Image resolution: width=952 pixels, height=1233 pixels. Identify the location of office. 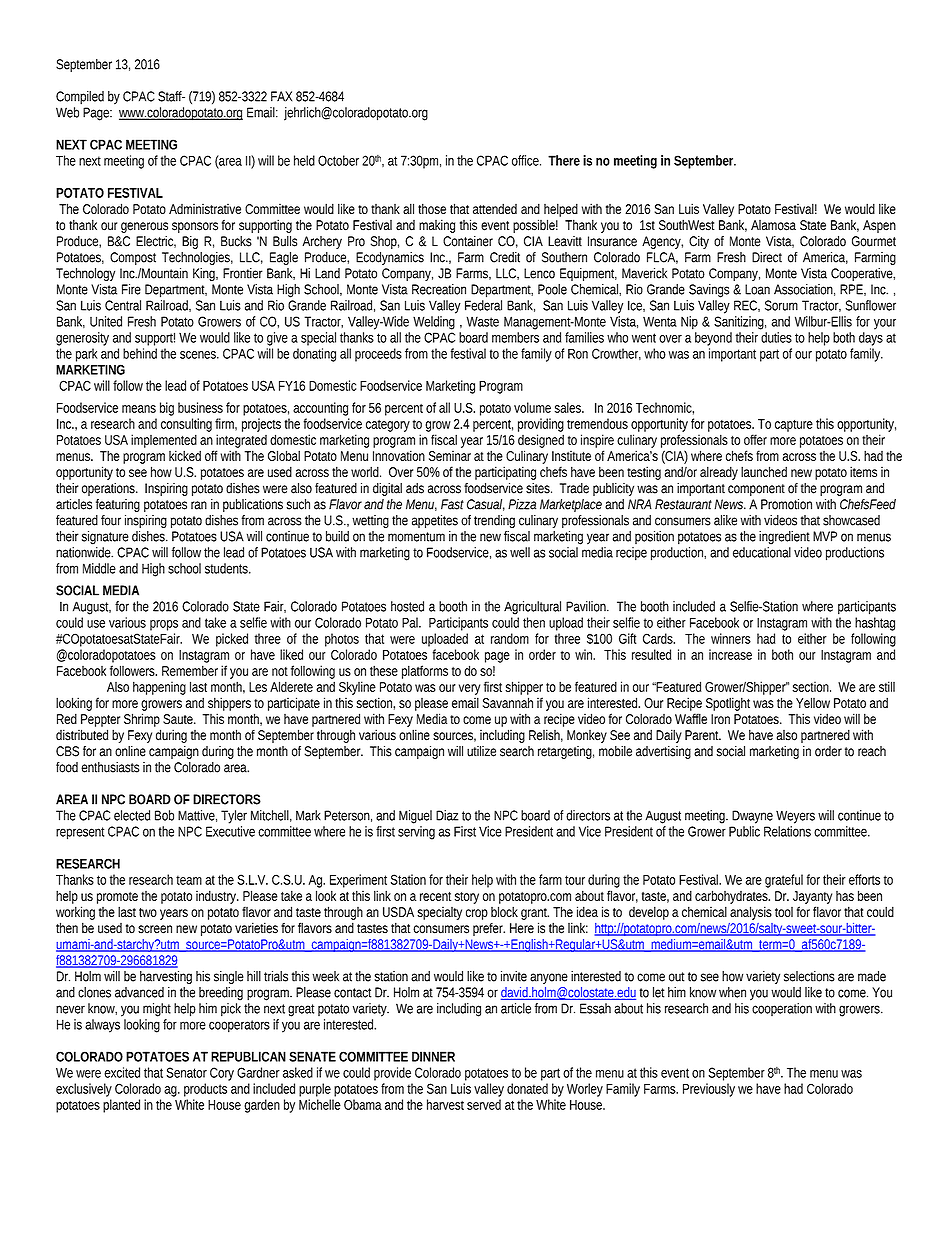
(526, 160).
